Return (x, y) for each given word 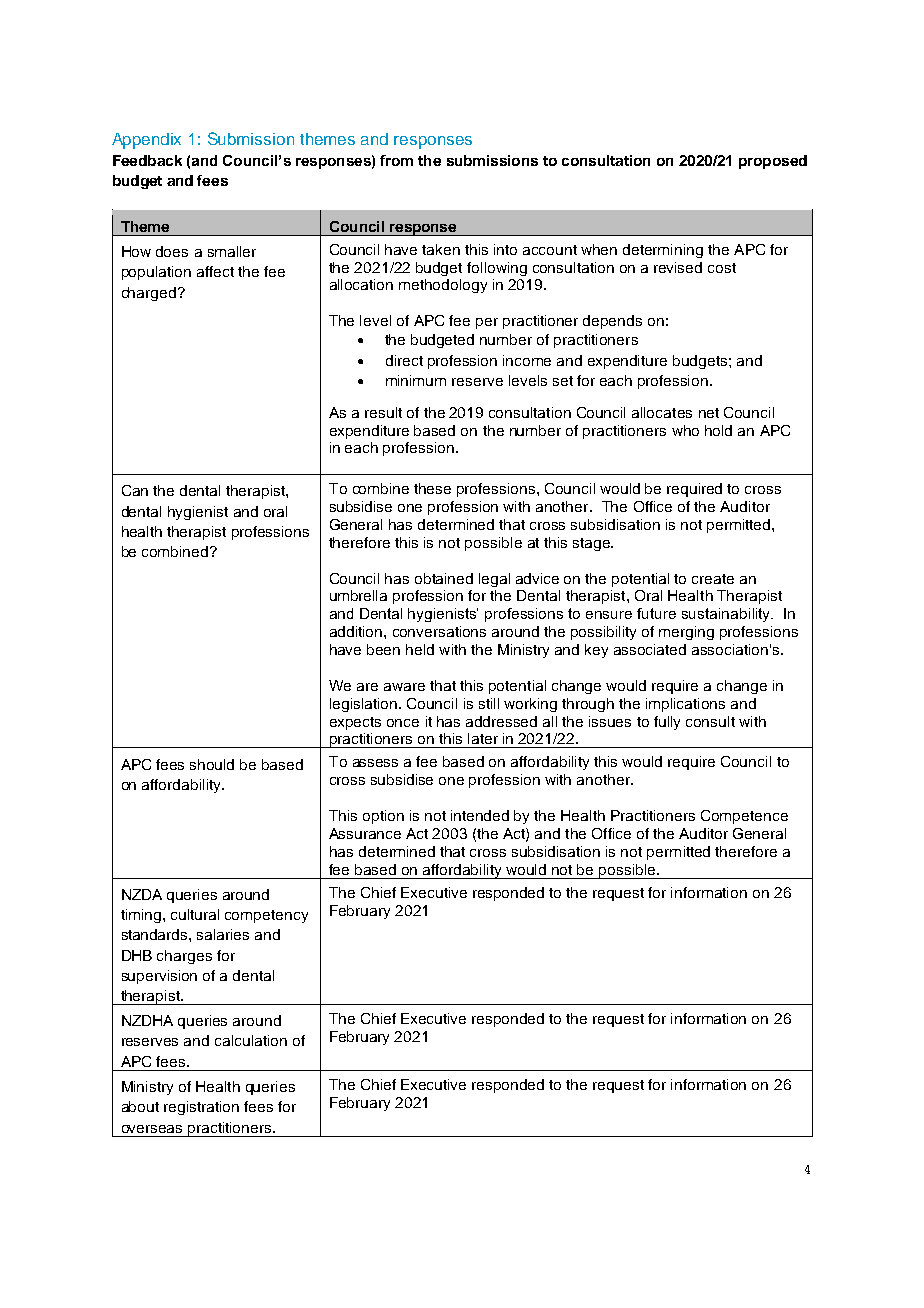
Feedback (147, 160)
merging (686, 633)
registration (201, 1108)
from (396, 160)
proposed (773, 162)
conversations (439, 631)
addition (357, 631)
